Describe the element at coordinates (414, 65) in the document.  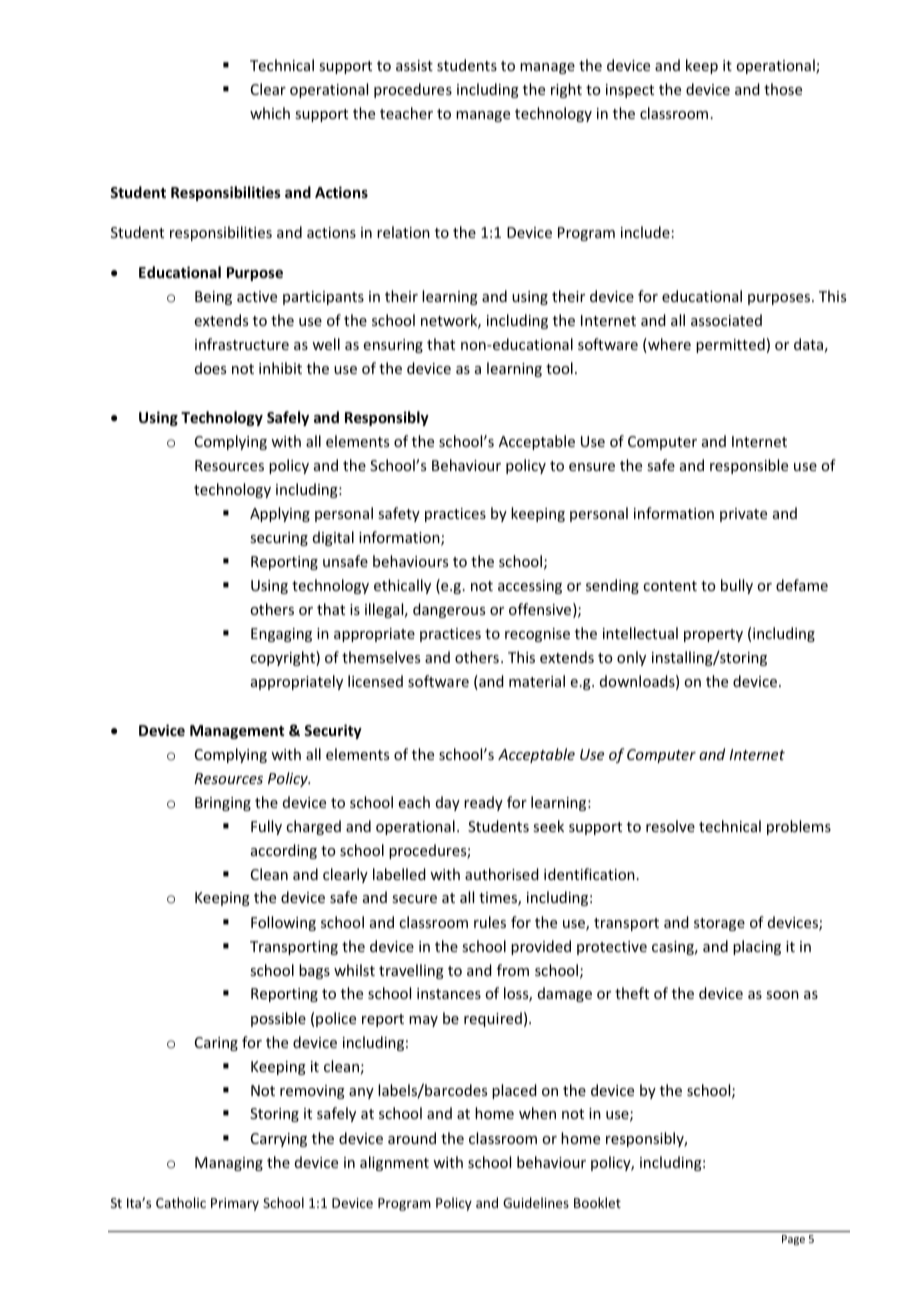
I see `assist` at that location.
